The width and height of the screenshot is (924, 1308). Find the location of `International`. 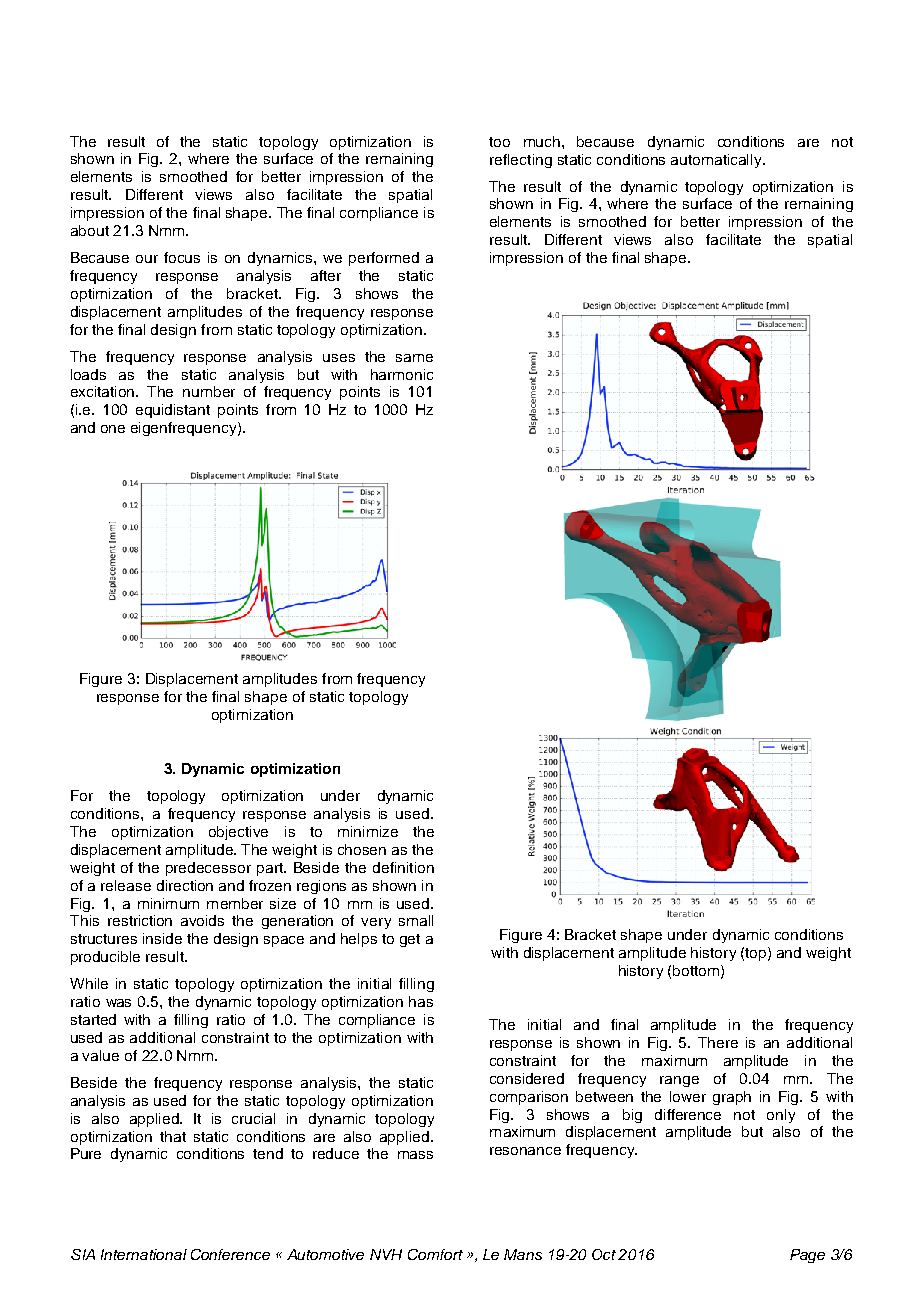

International is located at coordinates (144, 1254).
